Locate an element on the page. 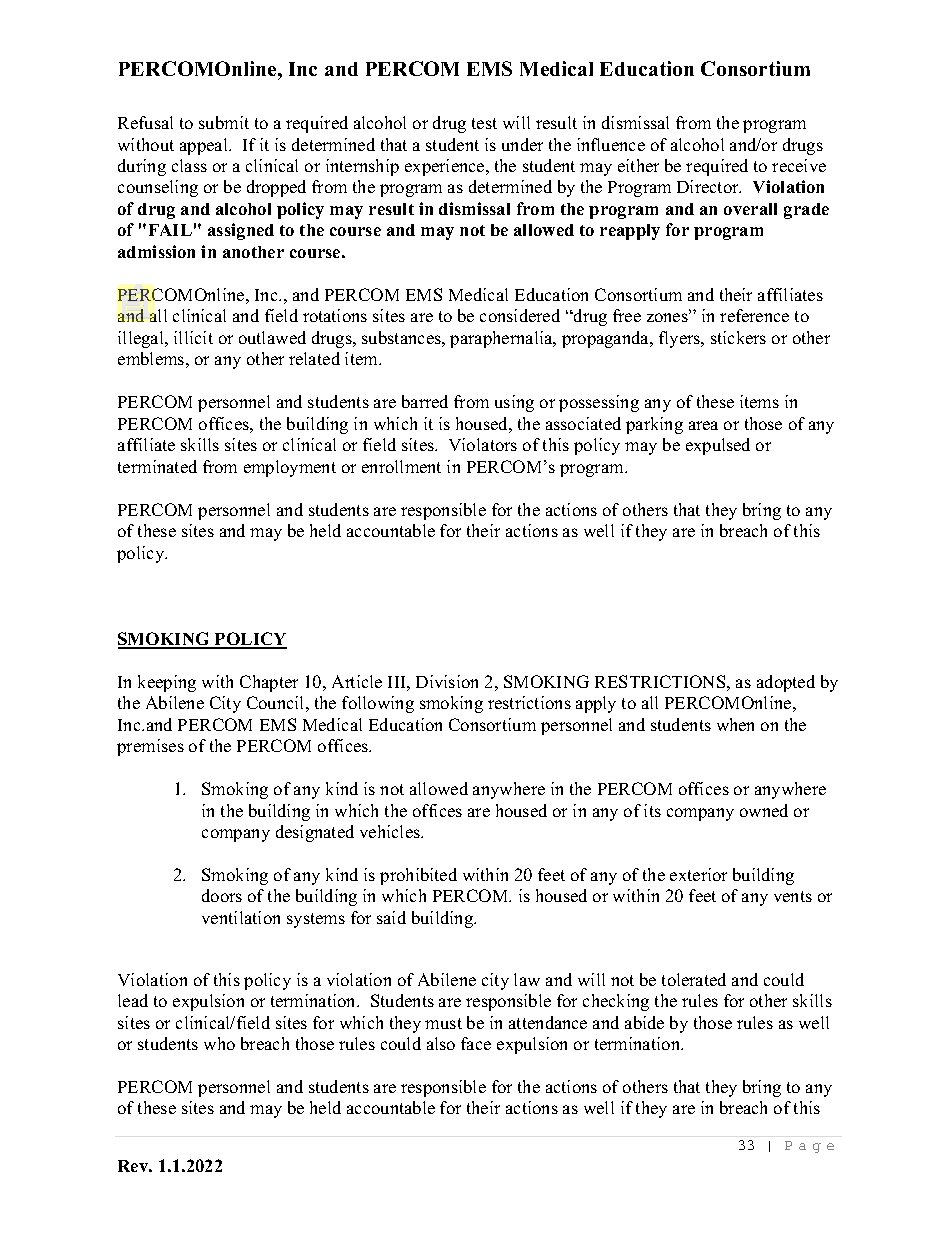 This image has width=952, height=1233. area is located at coordinates (703, 425).
